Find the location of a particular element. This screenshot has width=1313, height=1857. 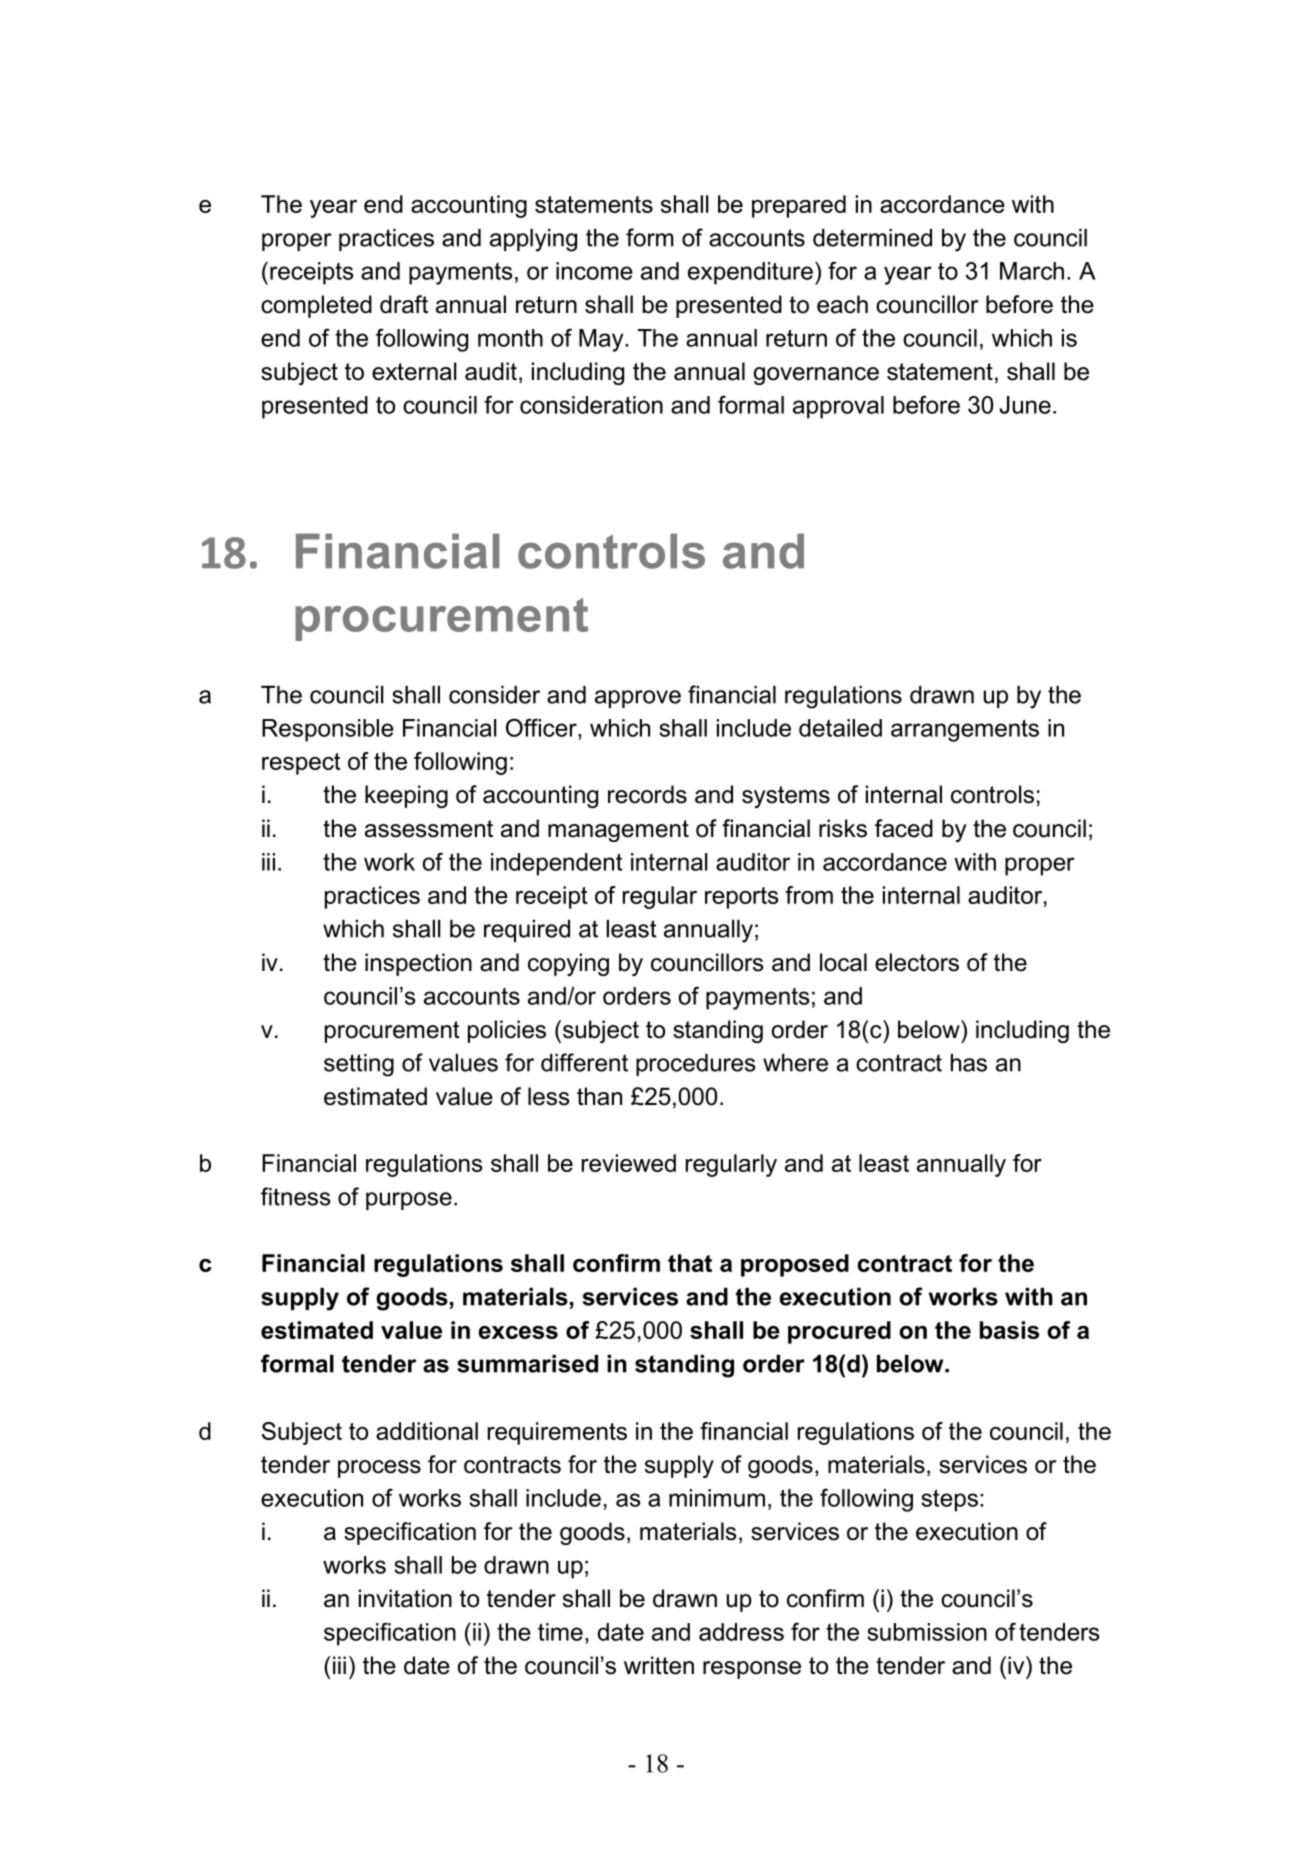

electors is located at coordinates (917, 962).
